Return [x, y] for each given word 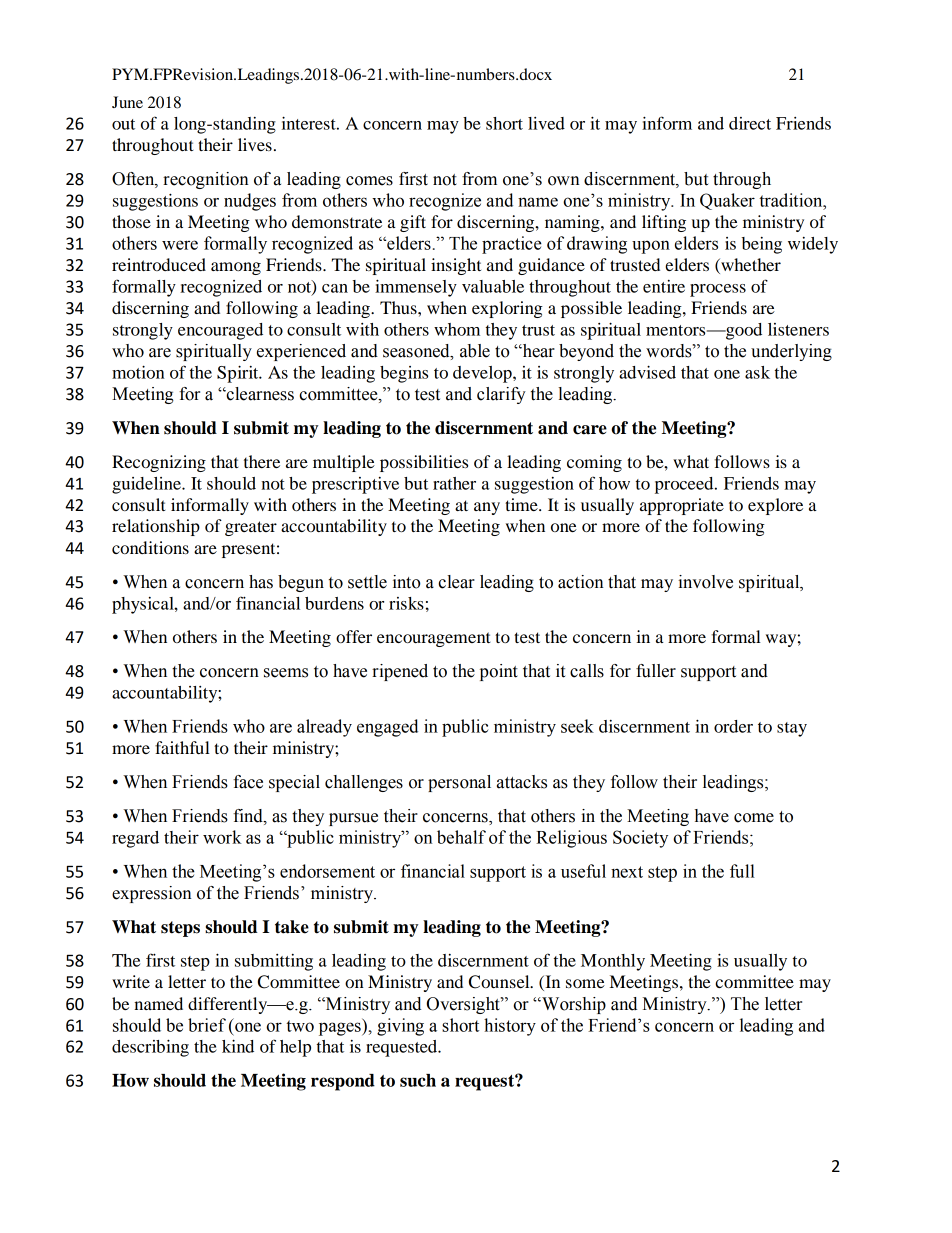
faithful [182, 747]
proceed [685, 485]
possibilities [424, 463]
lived [546, 123]
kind [238, 1046]
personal [459, 783]
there [262, 461]
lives [255, 144]
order [733, 726]
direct [750, 123]
